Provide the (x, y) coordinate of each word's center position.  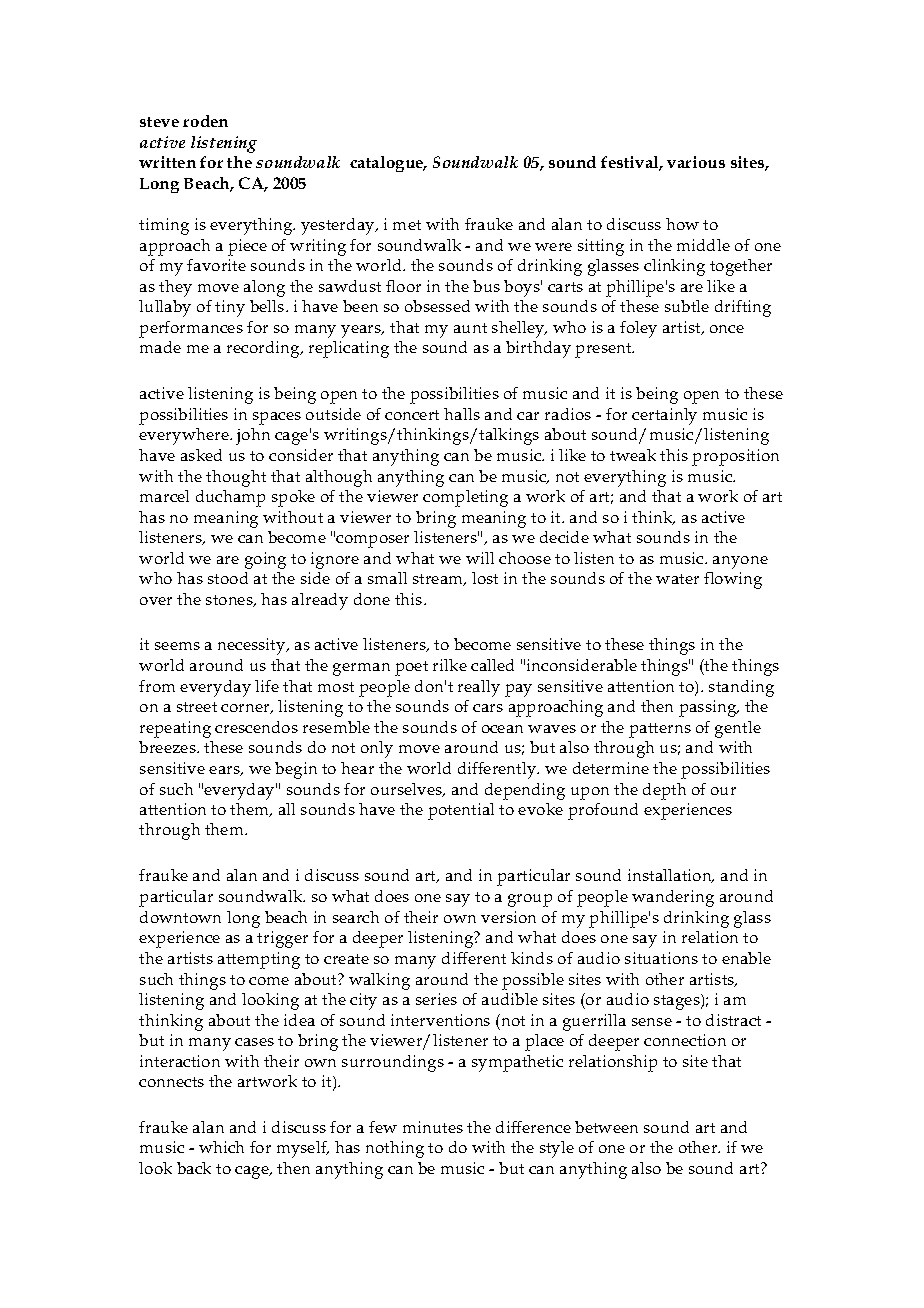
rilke (450, 665)
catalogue (388, 164)
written (167, 162)
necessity (253, 646)
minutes (433, 1127)
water (677, 579)
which (221, 1147)
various (696, 162)
